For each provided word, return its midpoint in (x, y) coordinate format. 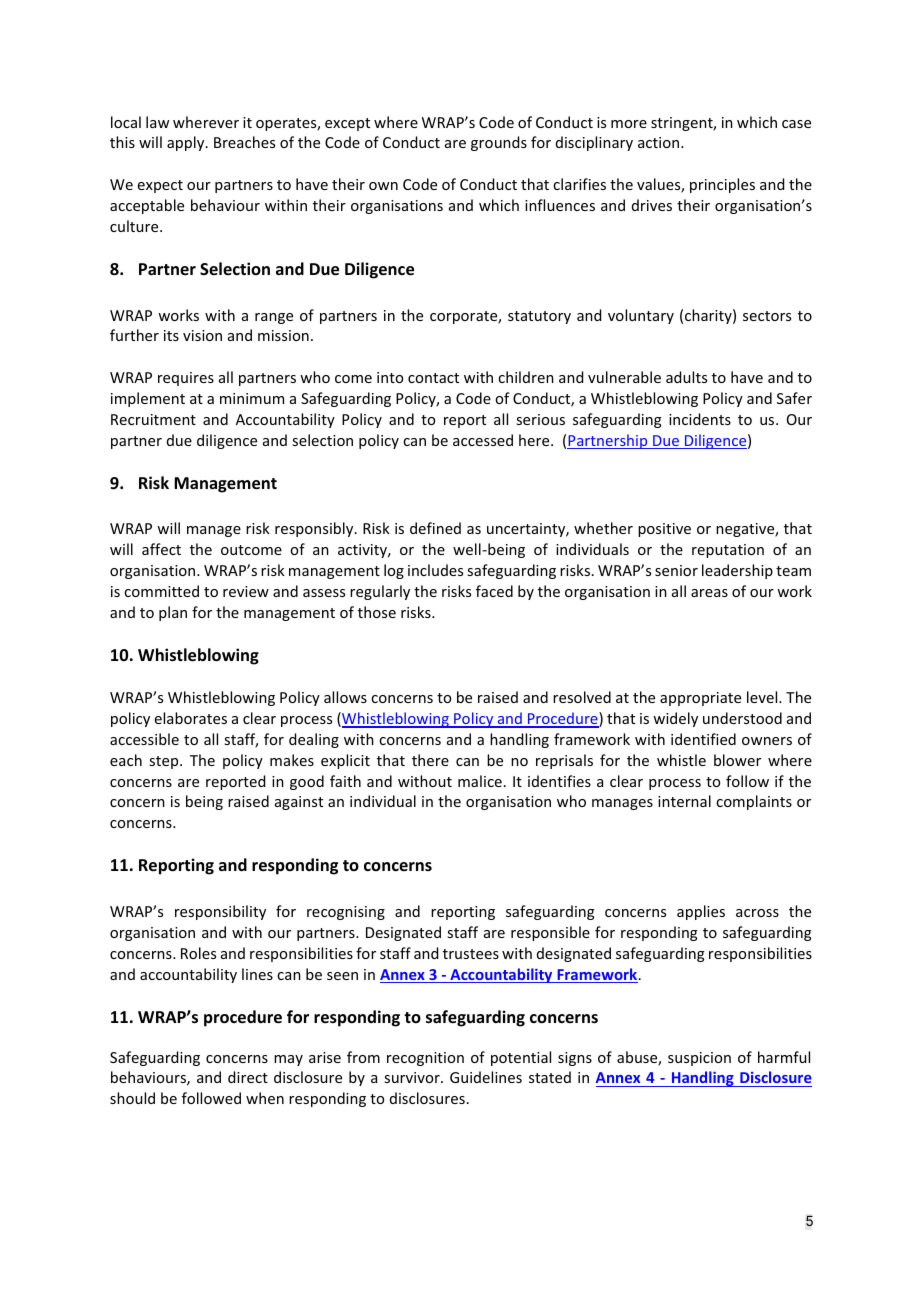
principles (722, 185)
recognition (425, 1059)
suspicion (699, 1059)
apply (187, 143)
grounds (499, 143)
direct (248, 1077)
